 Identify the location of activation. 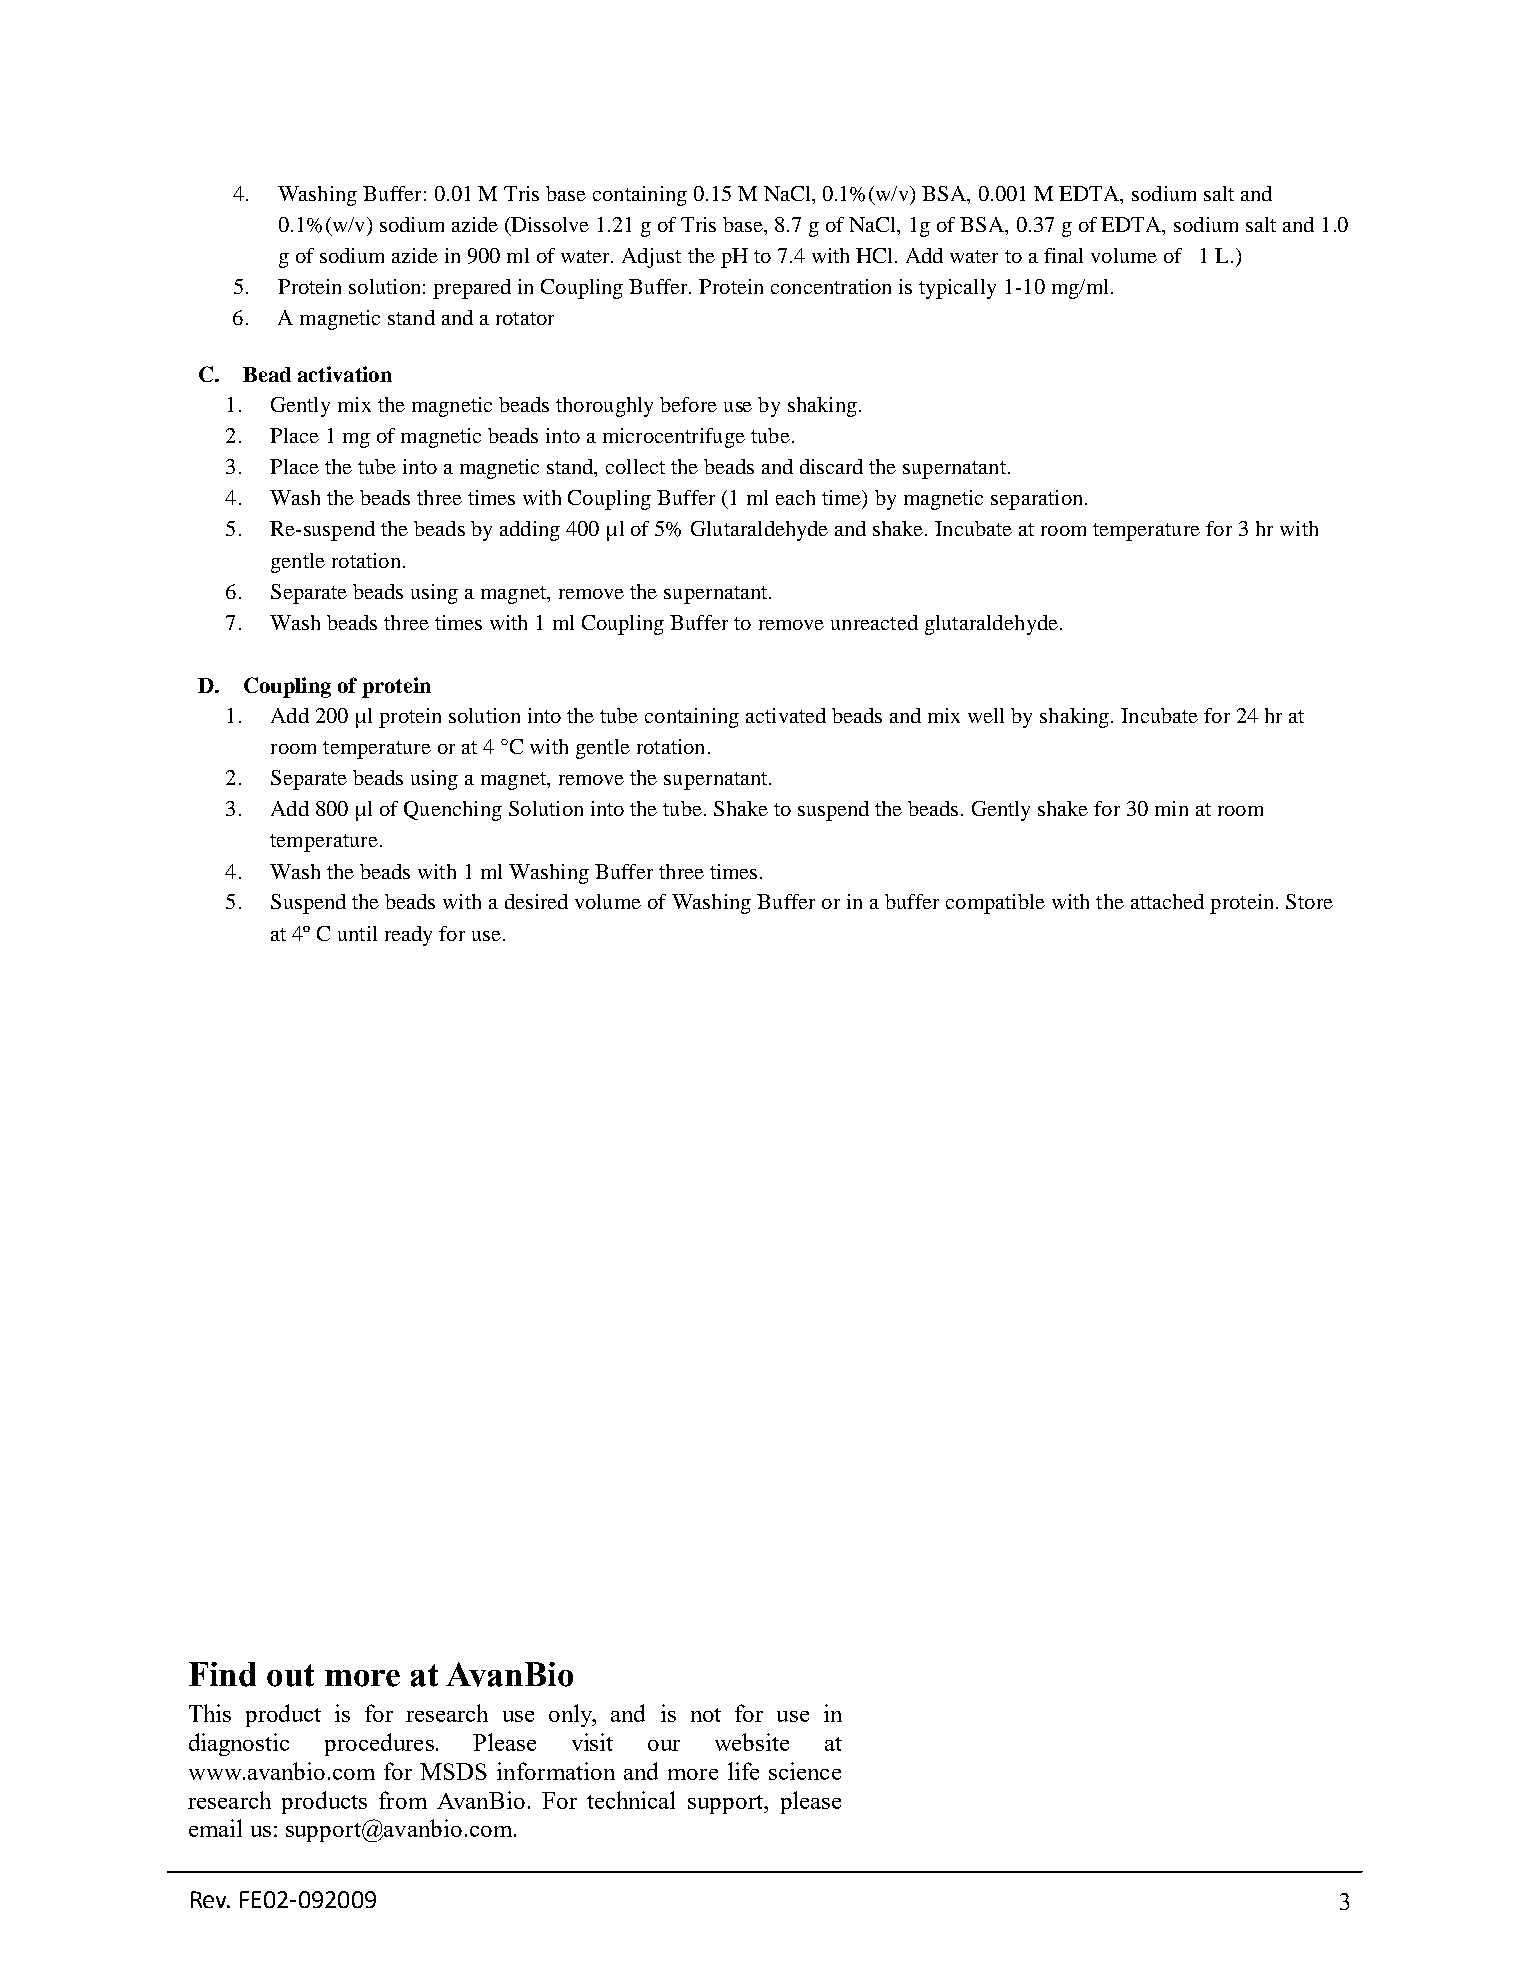
(345, 374).
